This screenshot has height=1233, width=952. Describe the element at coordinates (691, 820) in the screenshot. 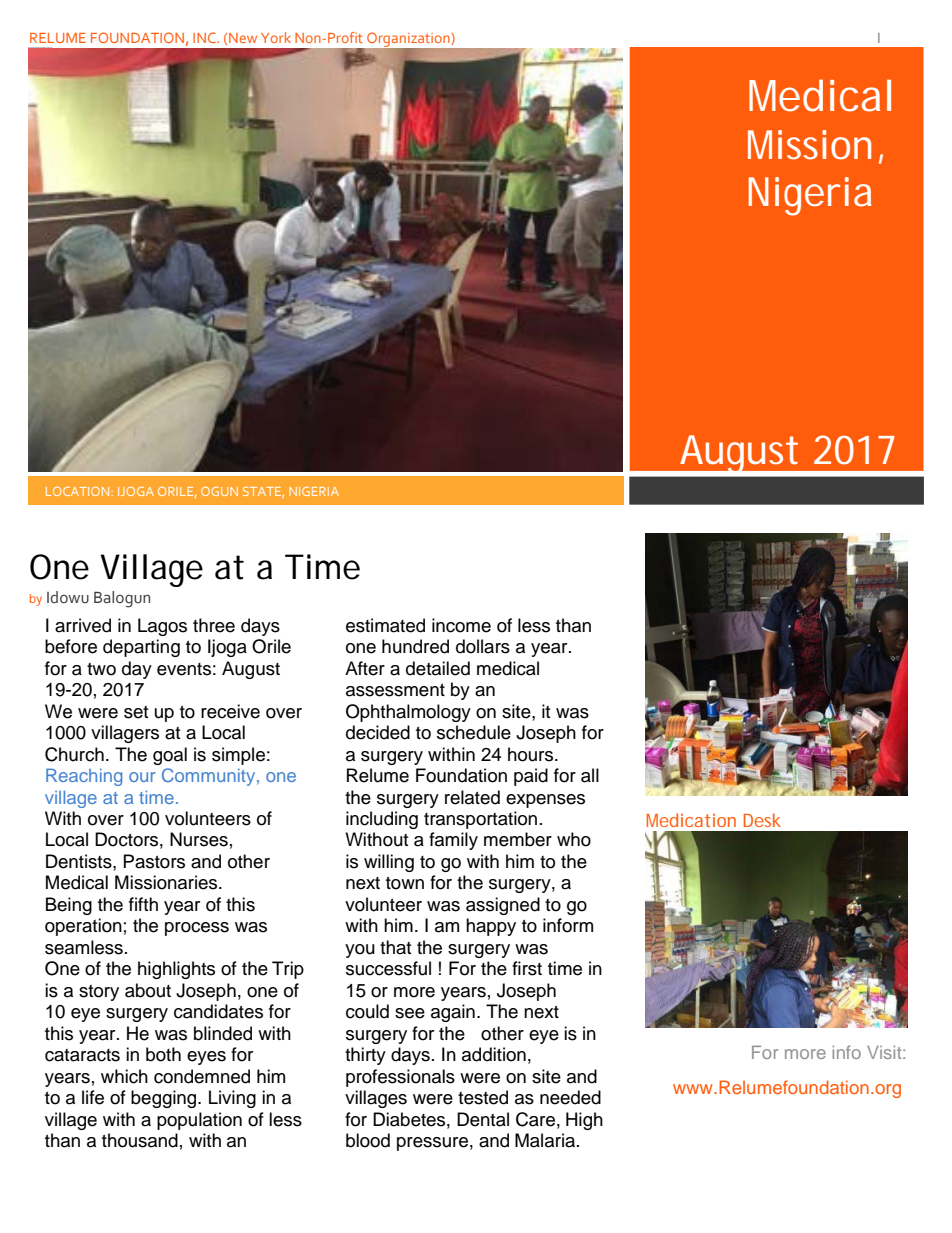

I see `Medication` at that location.
